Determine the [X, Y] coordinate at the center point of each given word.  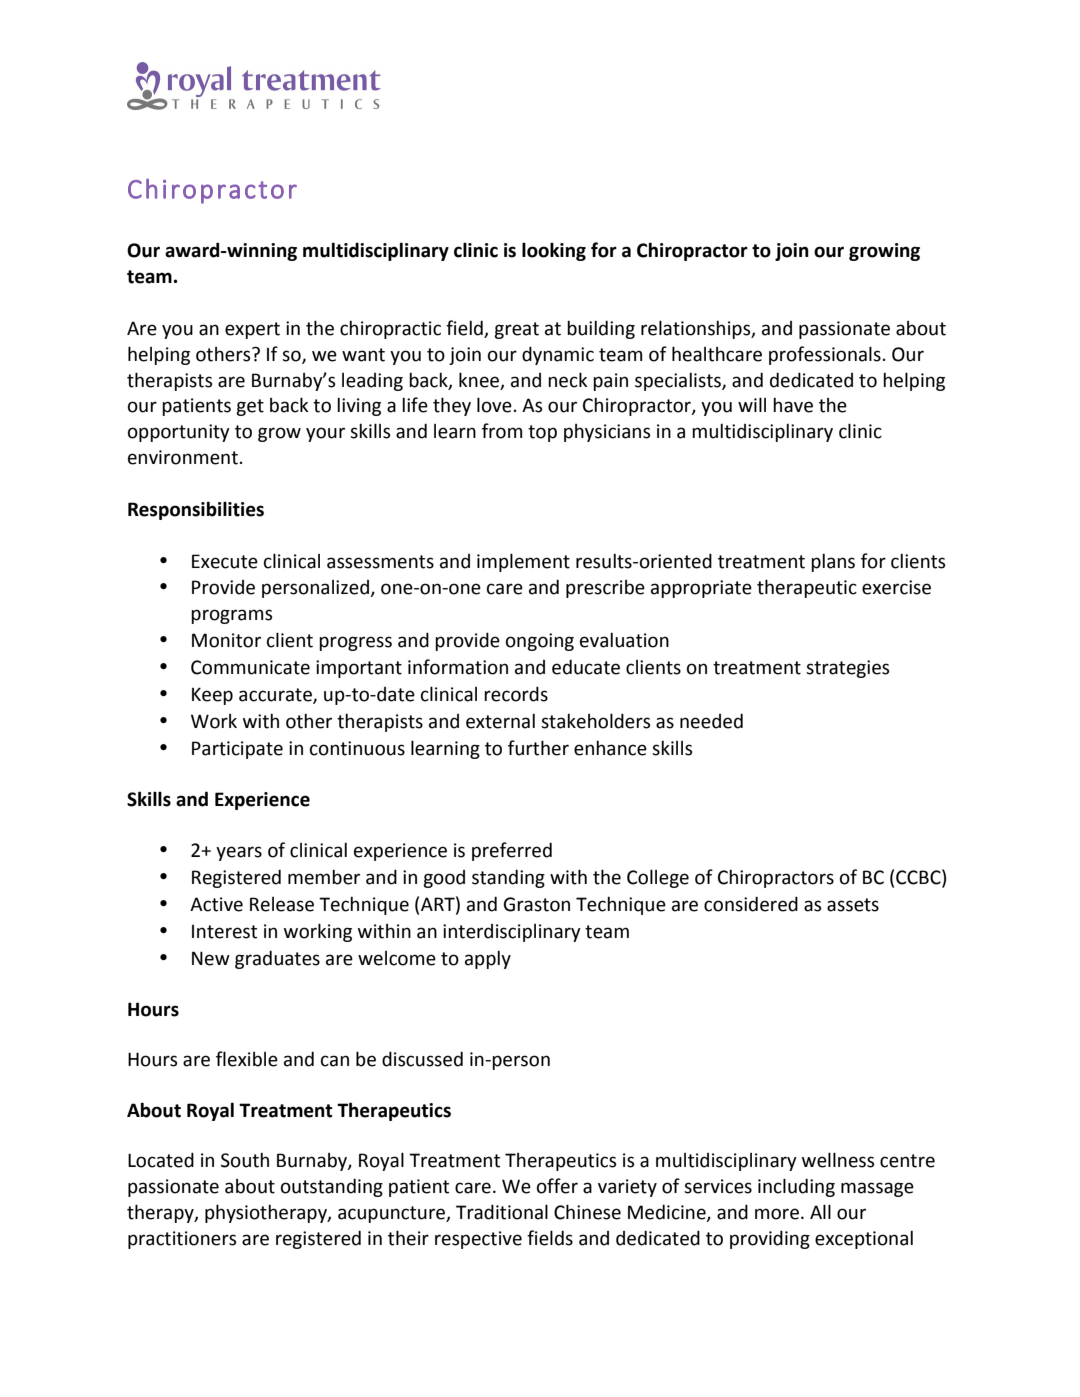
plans [833, 563]
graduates [277, 959]
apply [488, 960]
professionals [825, 355]
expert [252, 330]
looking [554, 251]
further [538, 748]
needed [711, 721]
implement [523, 562]
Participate [237, 750]
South [245, 1160]
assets [853, 905]
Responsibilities [196, 510]
